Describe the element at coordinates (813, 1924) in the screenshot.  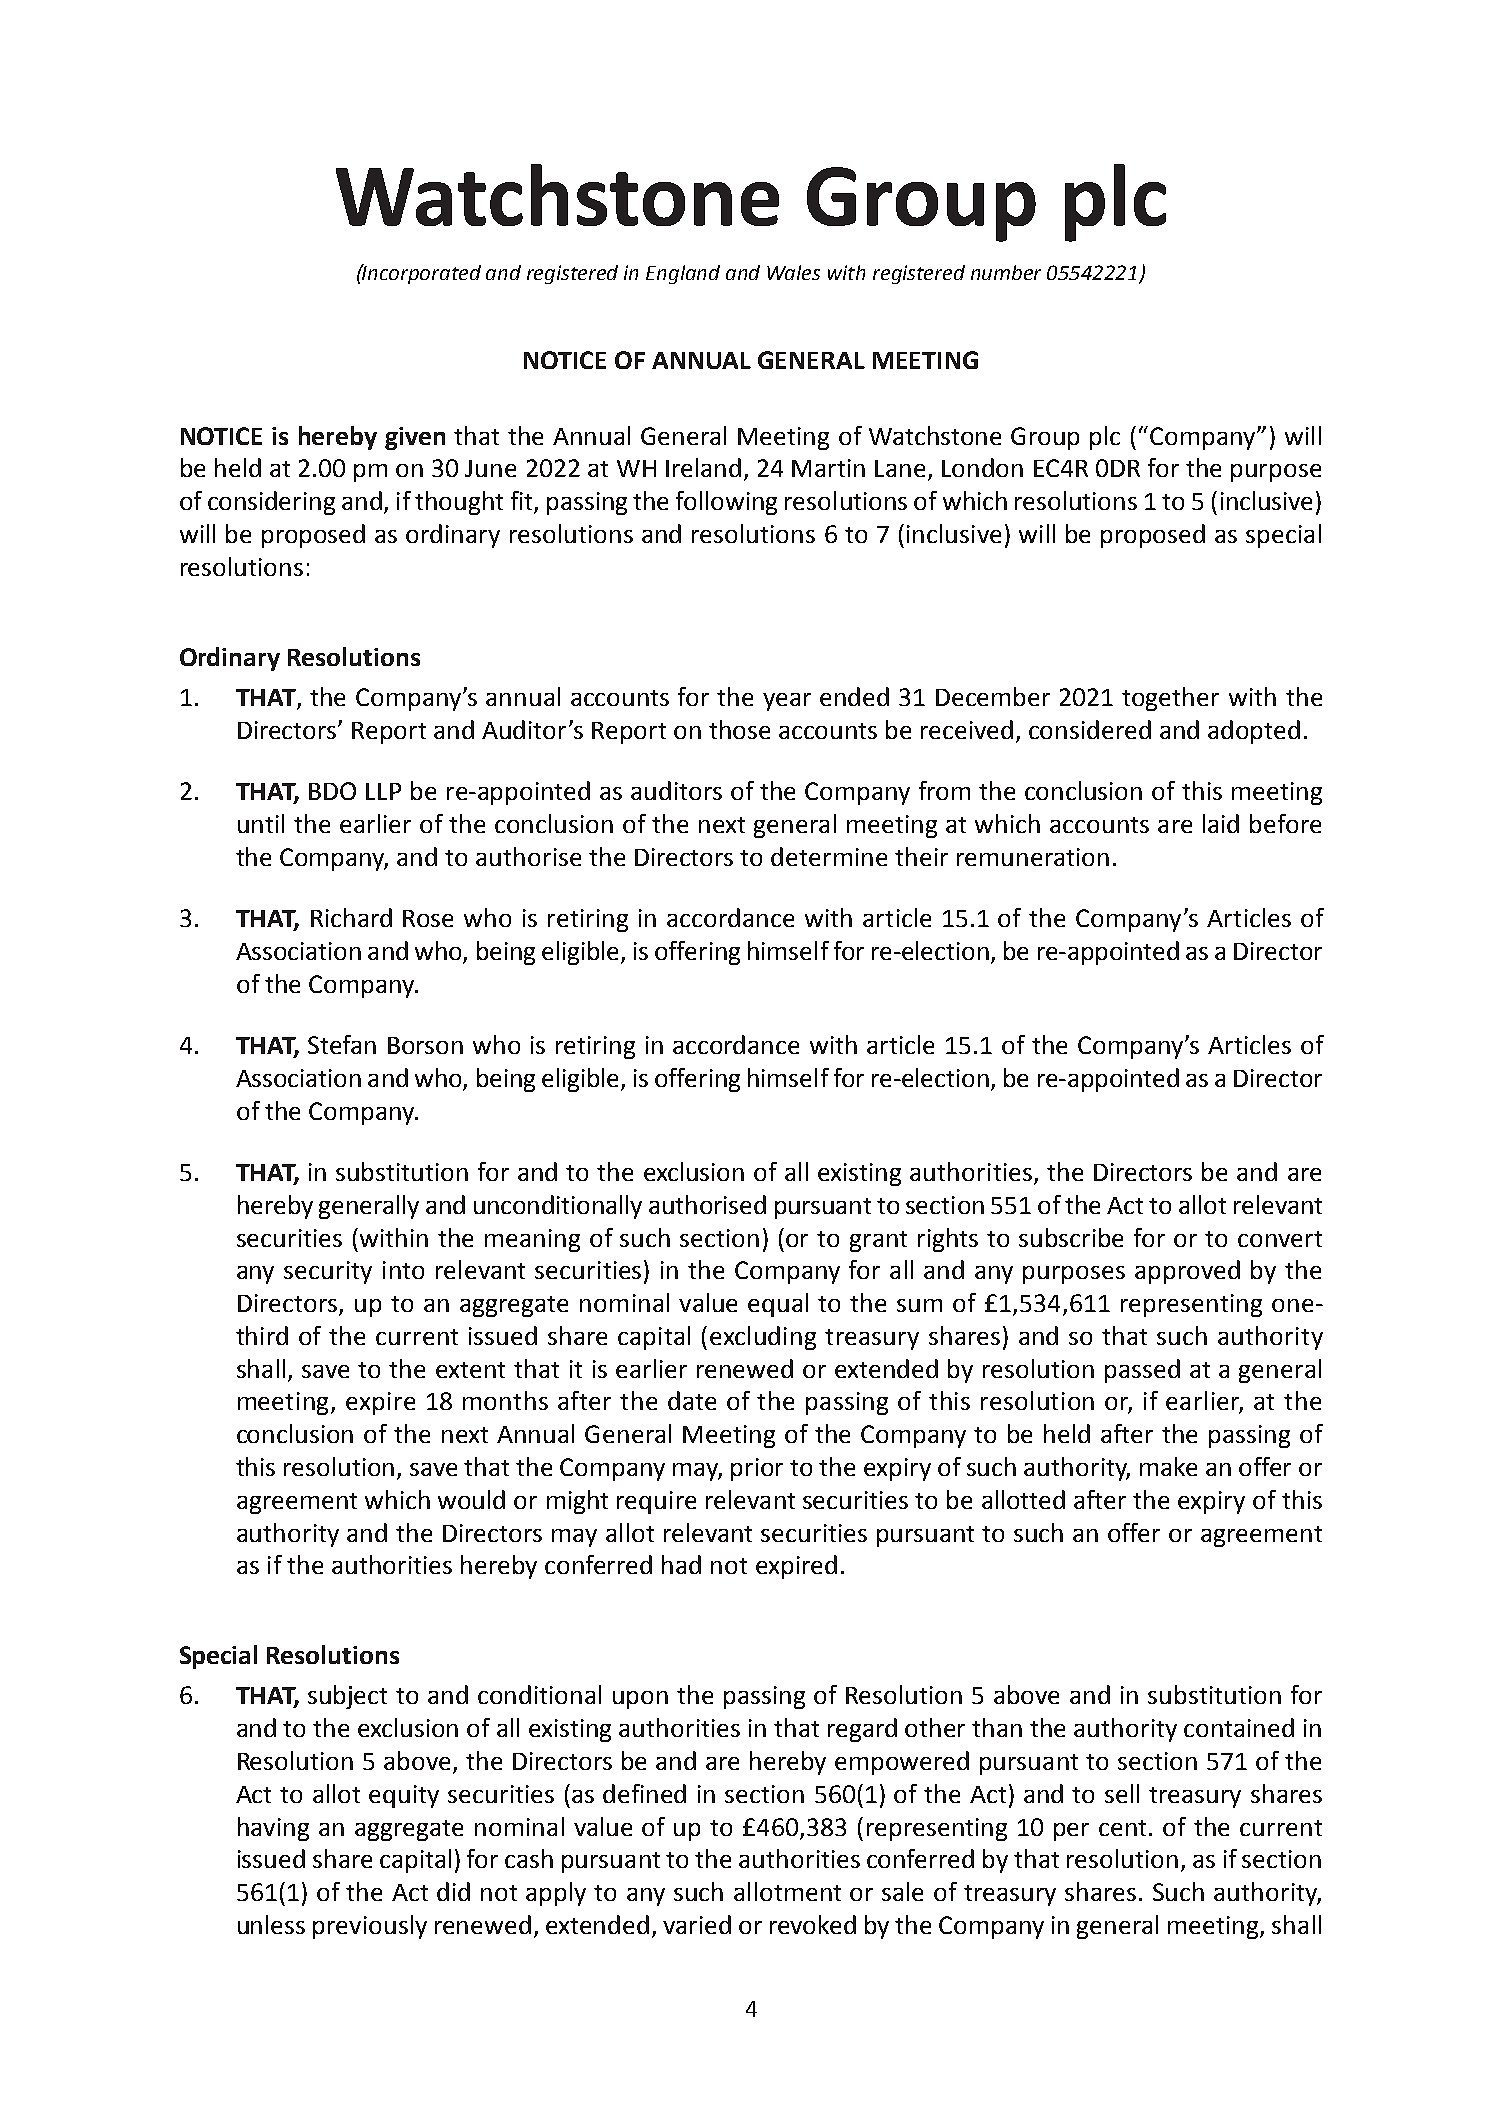
I see `revoked` at that location.
